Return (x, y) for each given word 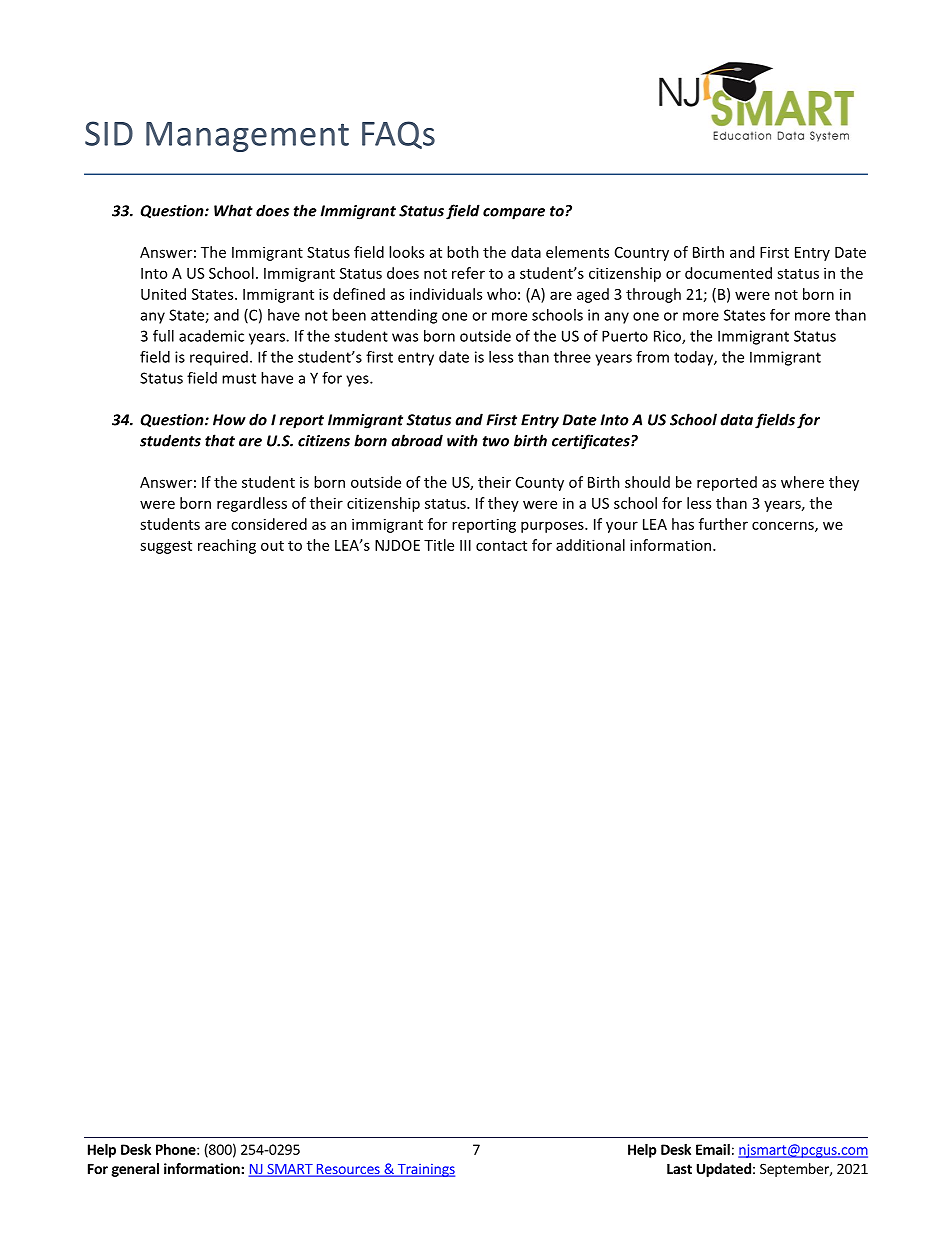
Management (247, 137)
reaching (227, 546)
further (723, 524)
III (465, 545)
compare (514, 214)
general (135, 1170)
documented (728, 273)
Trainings (425, 1170)
